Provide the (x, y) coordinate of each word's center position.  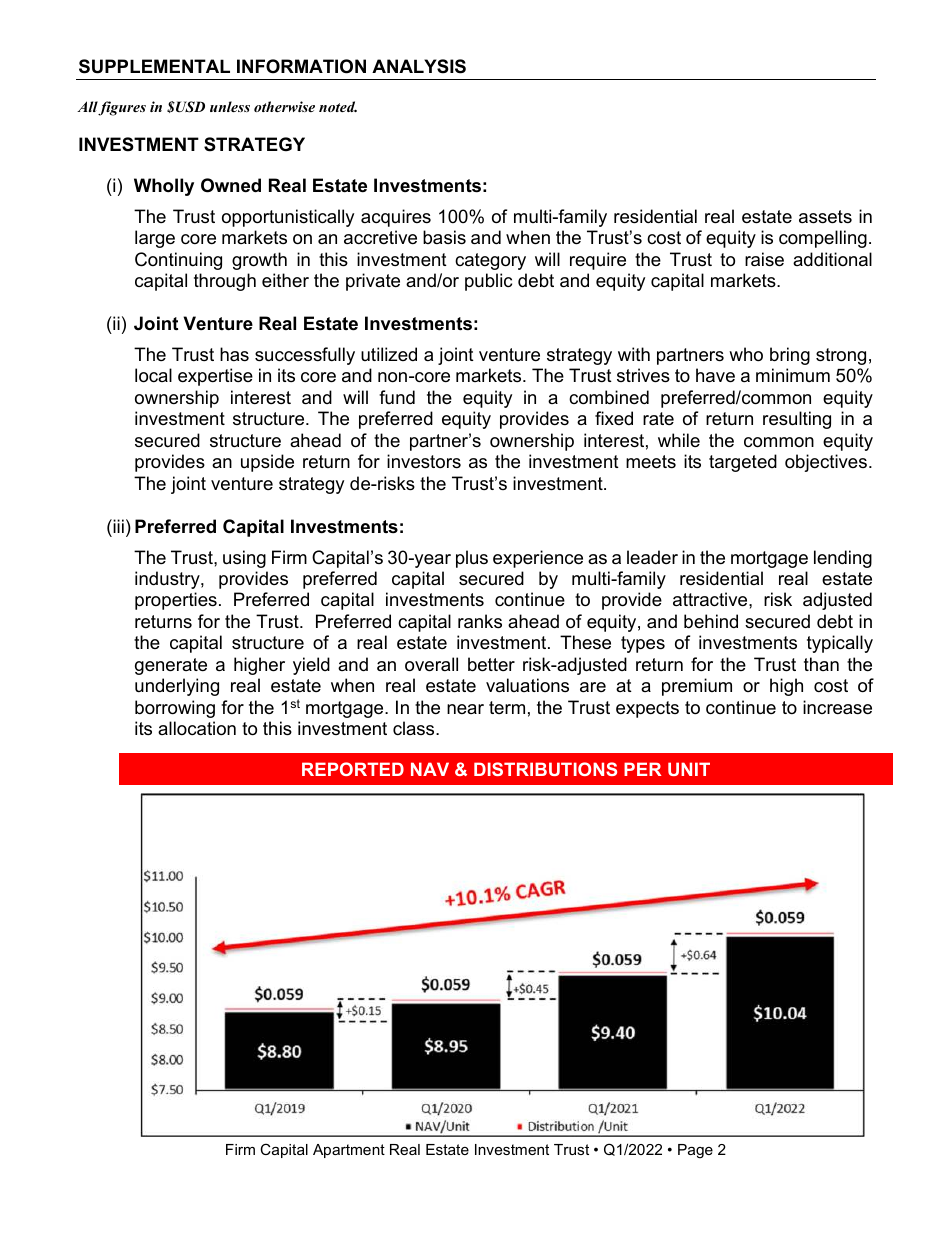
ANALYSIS (419, 66)
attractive (711, 599)
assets (825, 217)
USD (189, 107)
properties (176, 601)
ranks (480, 621)
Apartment (349, 1151)
